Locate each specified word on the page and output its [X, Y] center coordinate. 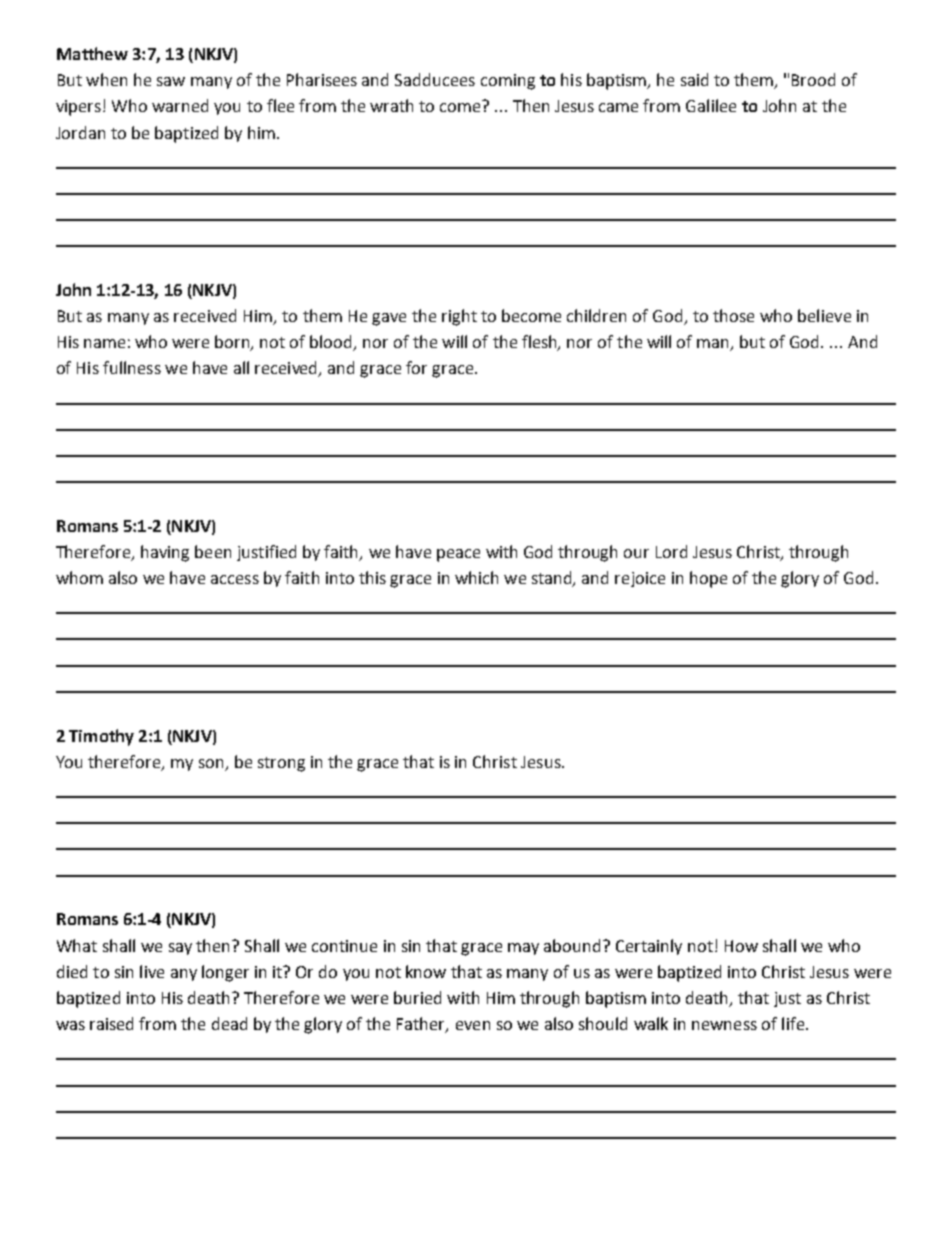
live [152, 971]
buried [417, 997]
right [459, 317]
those [733, 315]
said [694, 79]
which [476, 577]
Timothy [101, 737]
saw [171, 81]
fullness [132, 367]
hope [708, 579]
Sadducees [435, 79]
